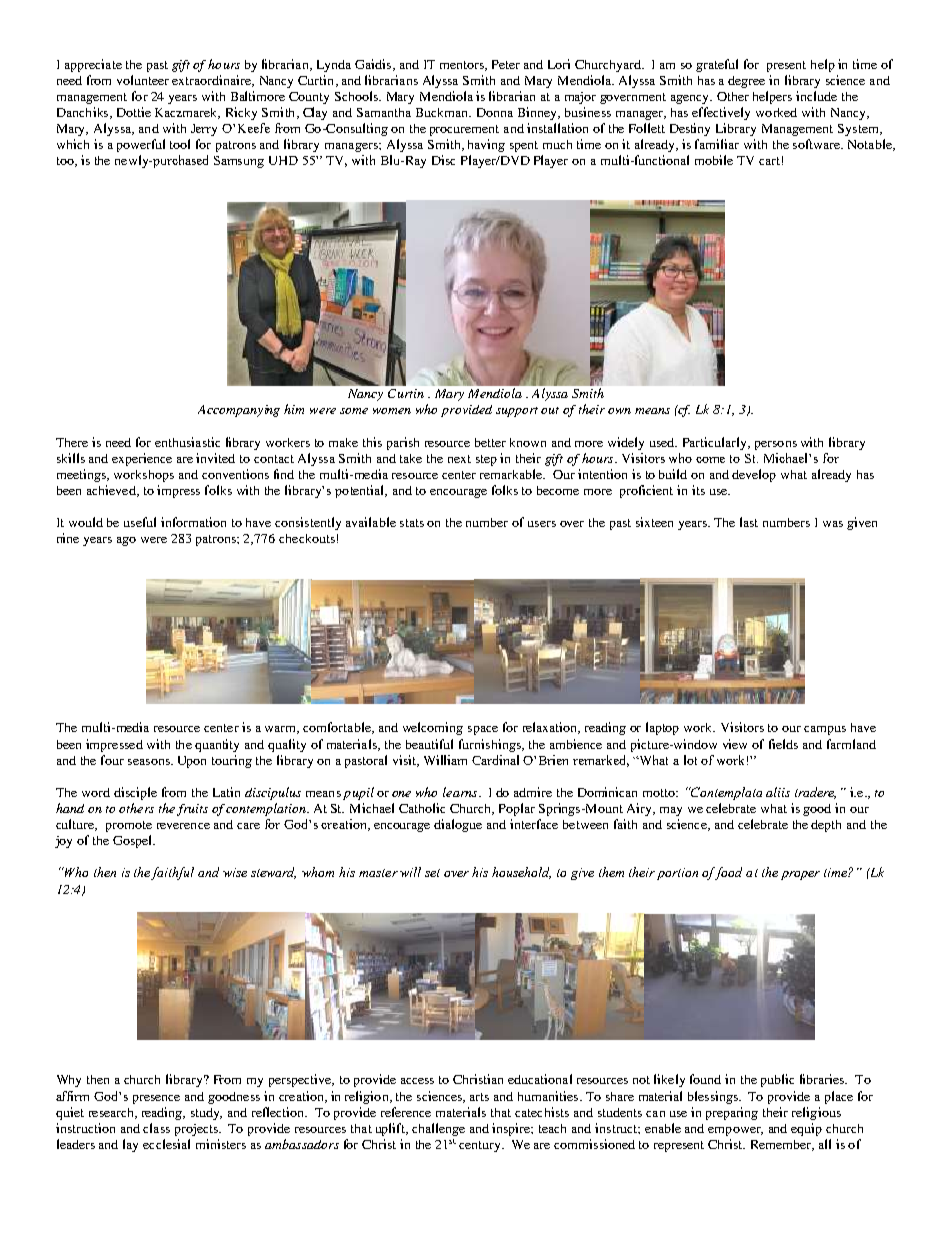  What do you see at coordinates (495, 112) in the screenshot?
I see `Donna` at bounding box center [495, 112].
